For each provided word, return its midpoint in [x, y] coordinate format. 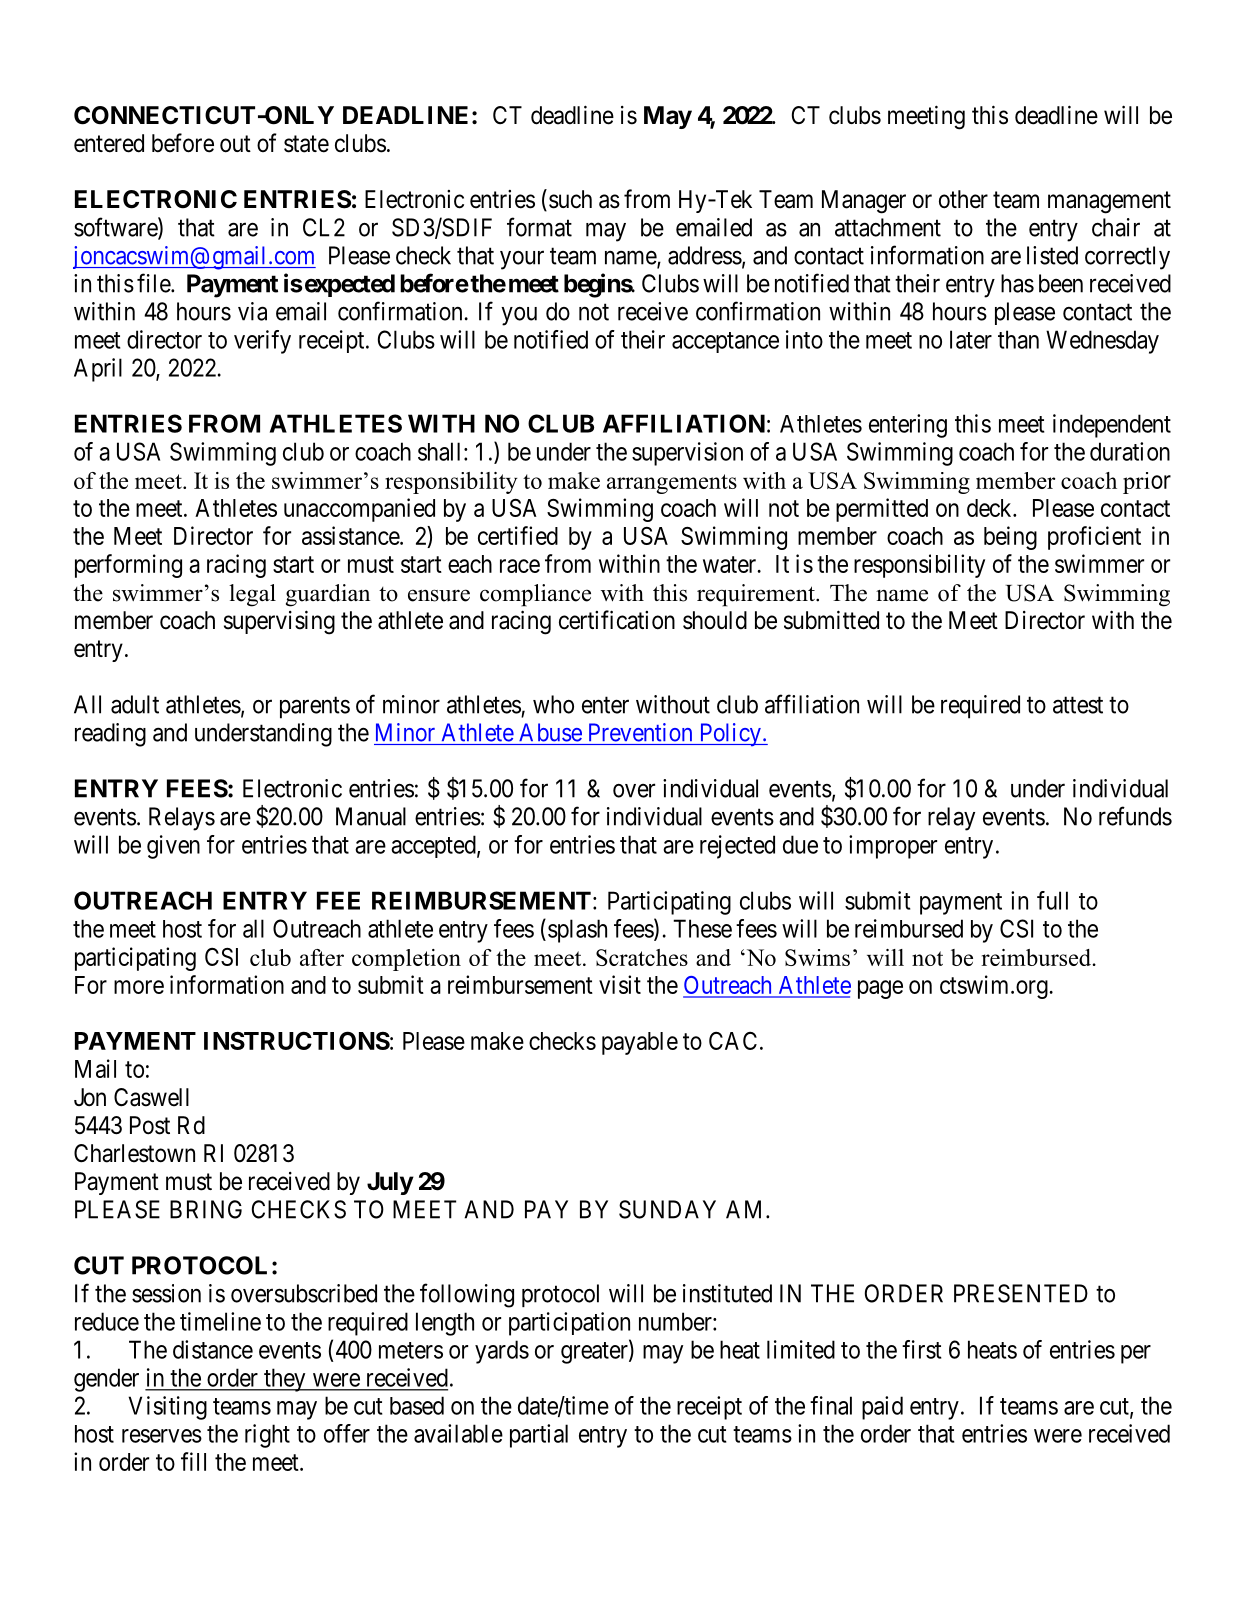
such [570, 199]
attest [1078, 705]
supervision [687, 454]
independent [1112, 426]
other [963, 199]
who [553, 704]
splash [577, 931]
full [1052, 900]
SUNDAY [667, 1209]
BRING [206, 1209]
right [267, 1436]
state [306, 144]
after [322, 957]
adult [135, 704]
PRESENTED [1021, 1293]
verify [262, 342]
